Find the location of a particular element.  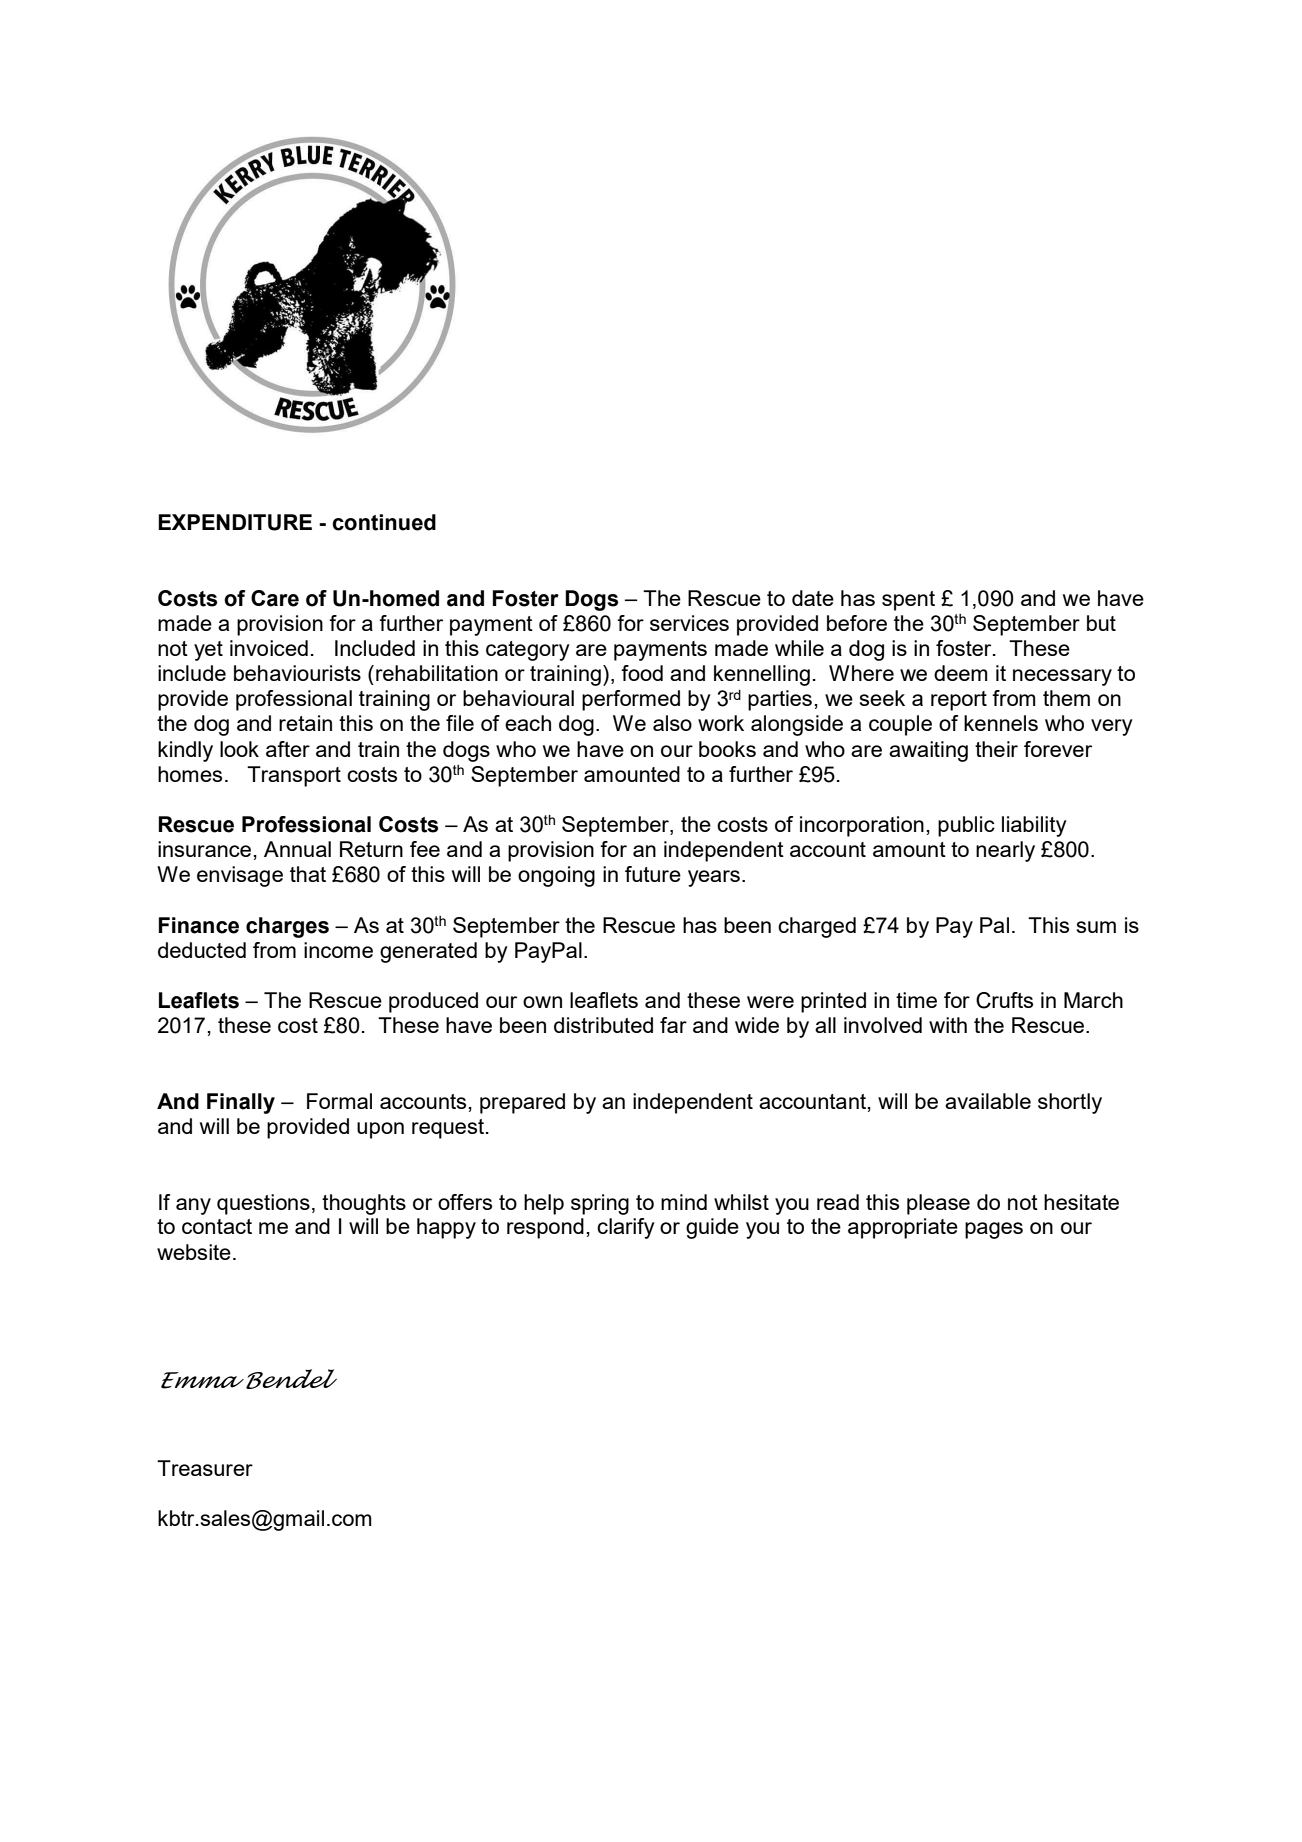

spent is located at coordinates (908, 601).
